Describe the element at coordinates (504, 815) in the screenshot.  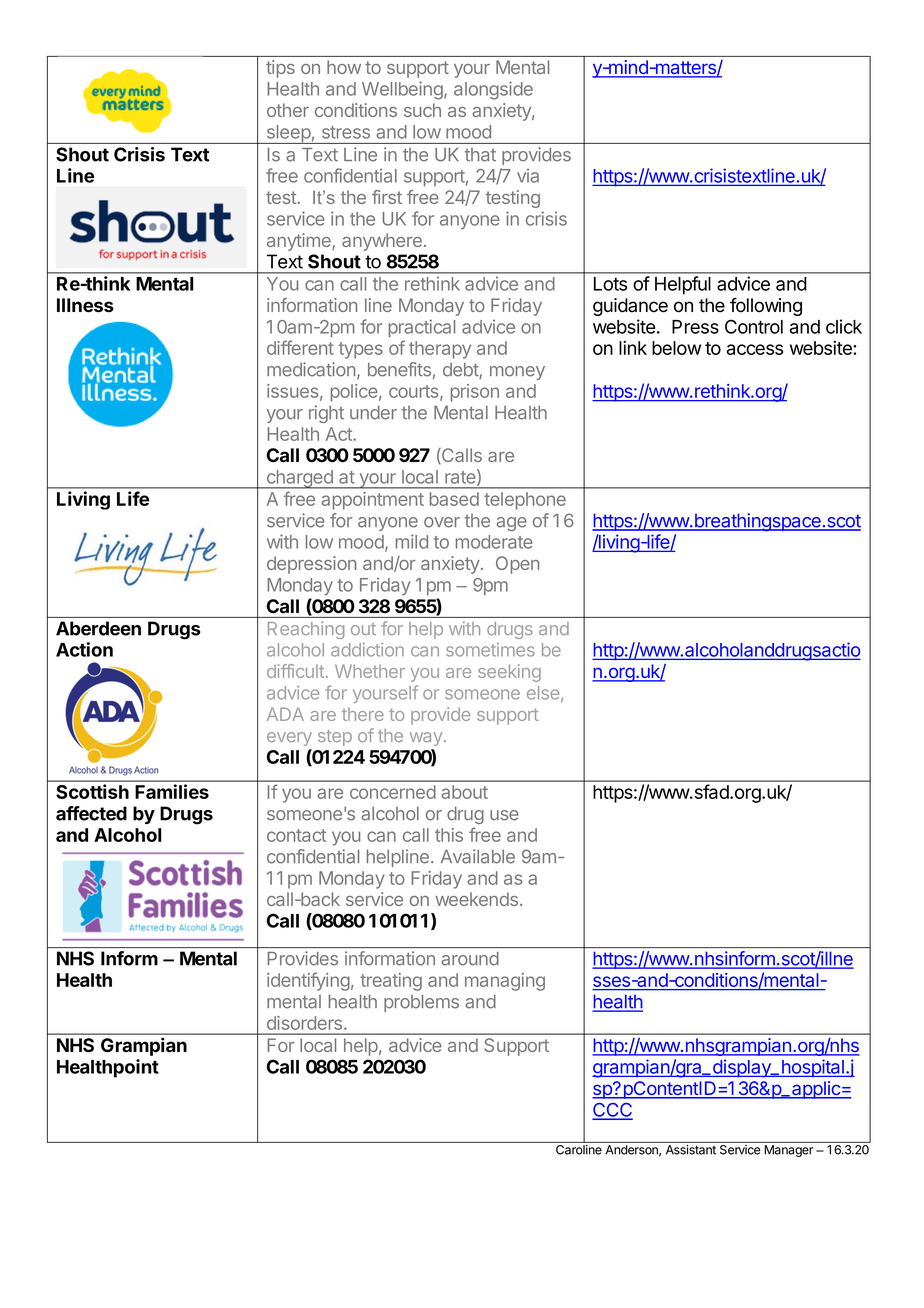
I see `use` at that location.
